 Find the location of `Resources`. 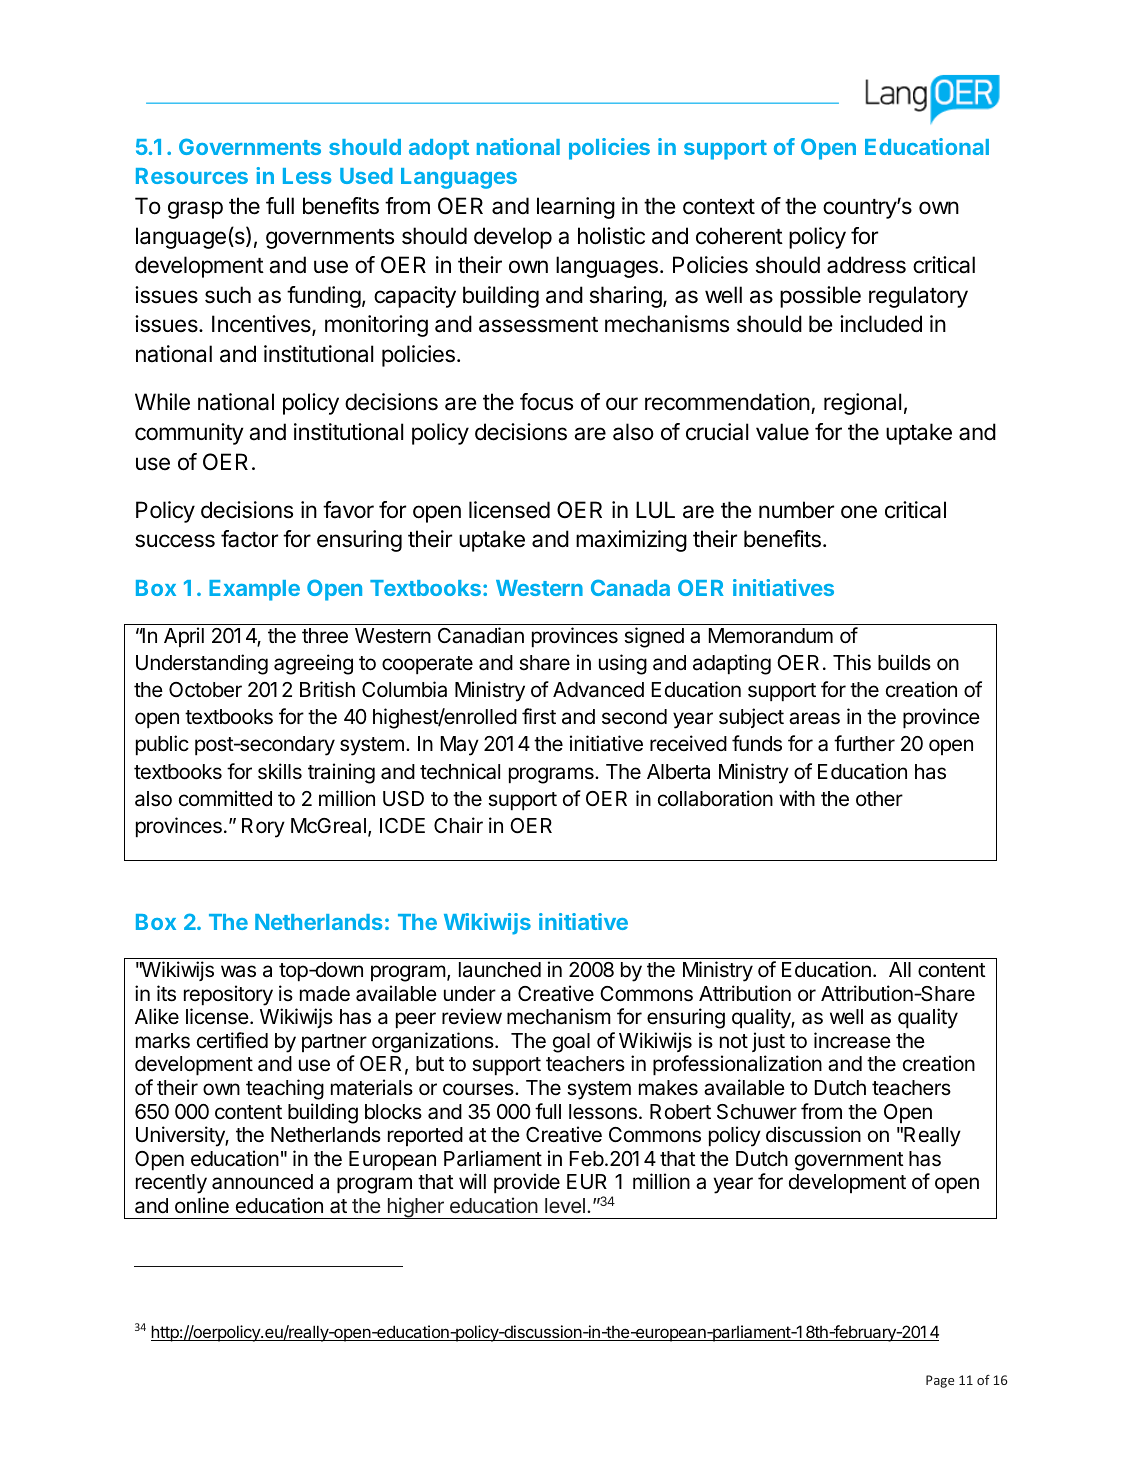

Resources is located at coordinates (192, 176).
